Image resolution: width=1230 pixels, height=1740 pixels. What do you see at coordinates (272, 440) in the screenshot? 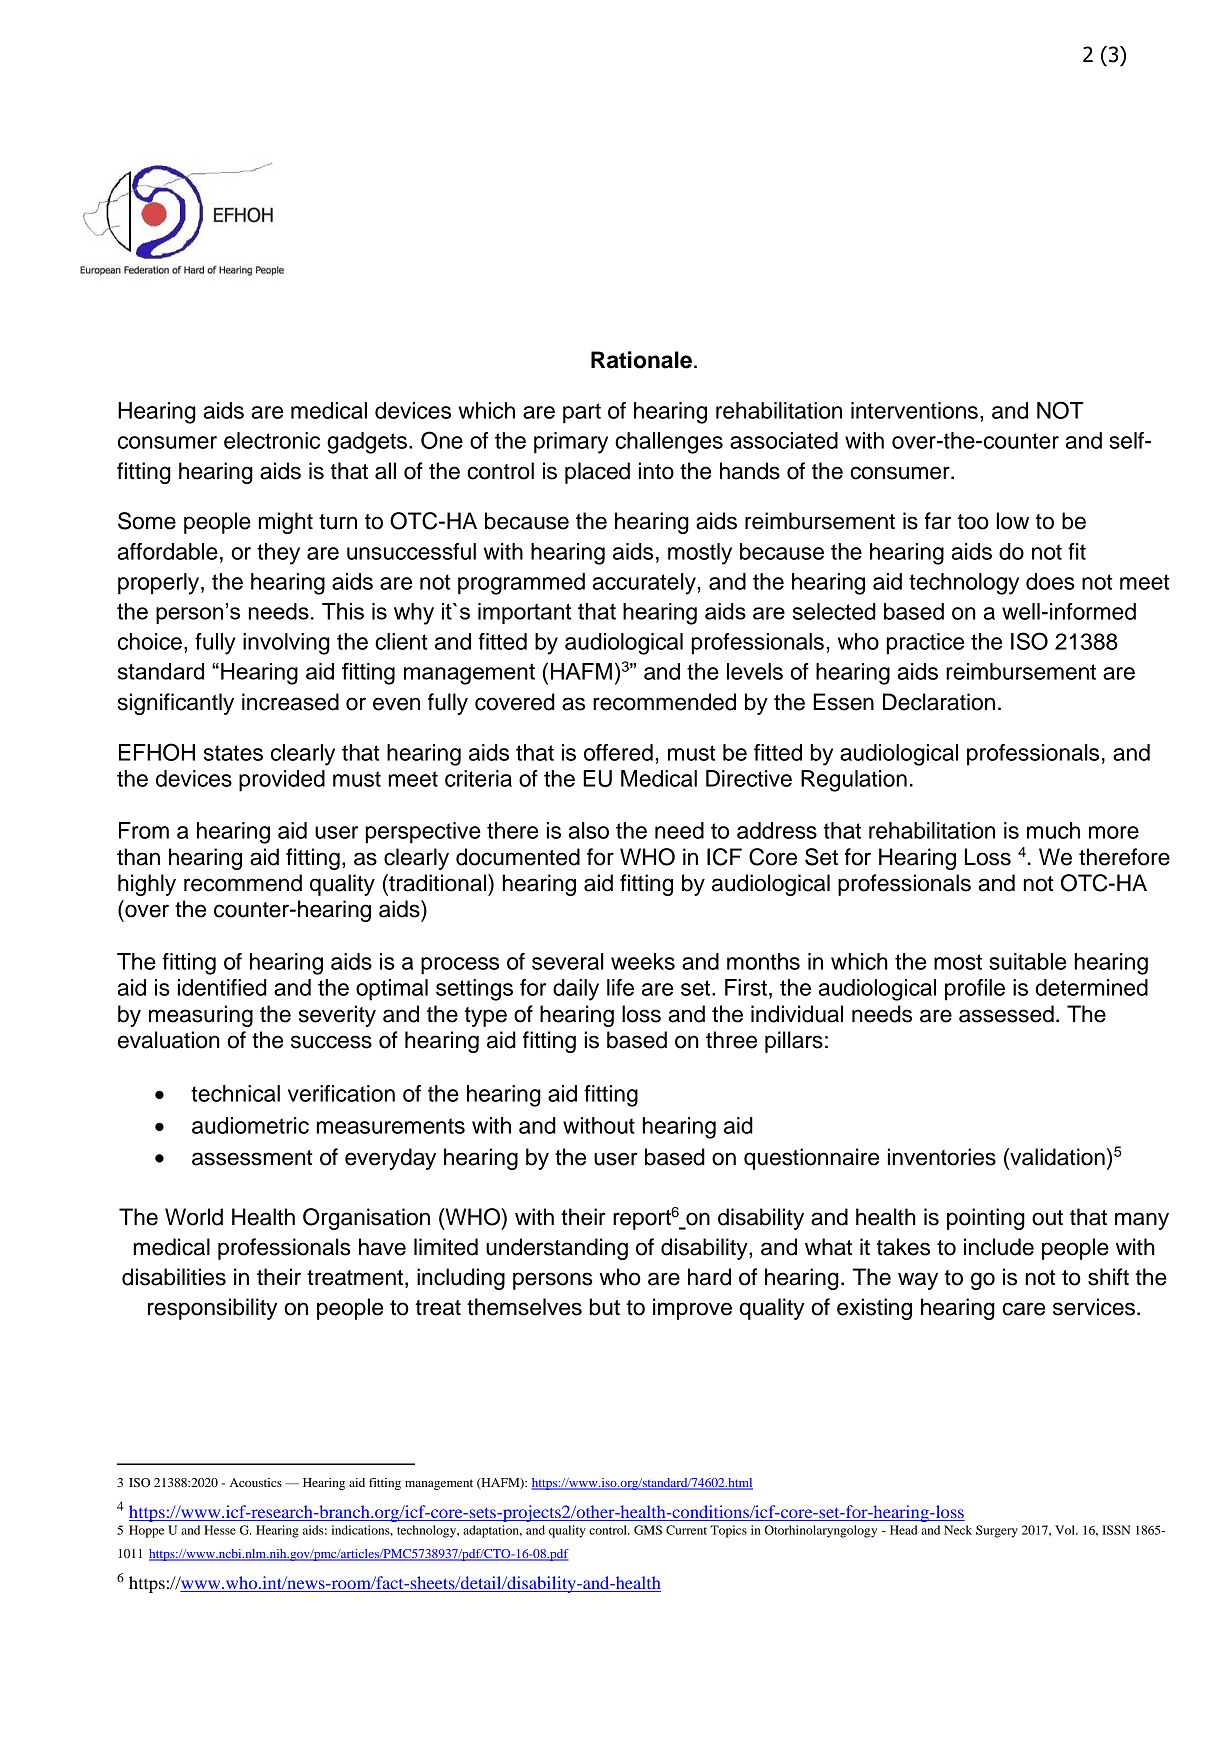
I see `electronic` at bounding box center [272, 440].
